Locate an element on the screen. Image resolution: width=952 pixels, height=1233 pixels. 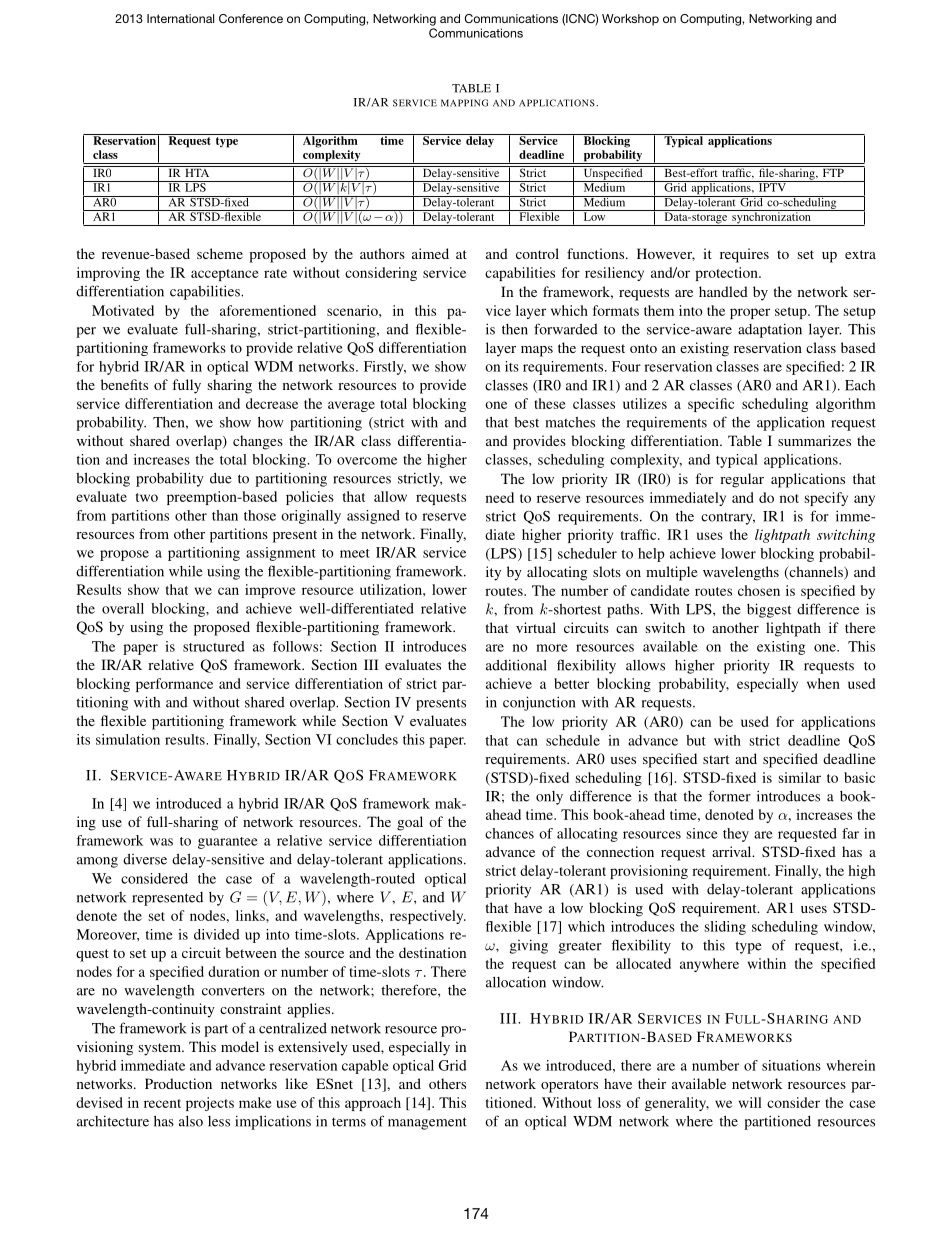
virtual is located at coordinates (536, 627).
